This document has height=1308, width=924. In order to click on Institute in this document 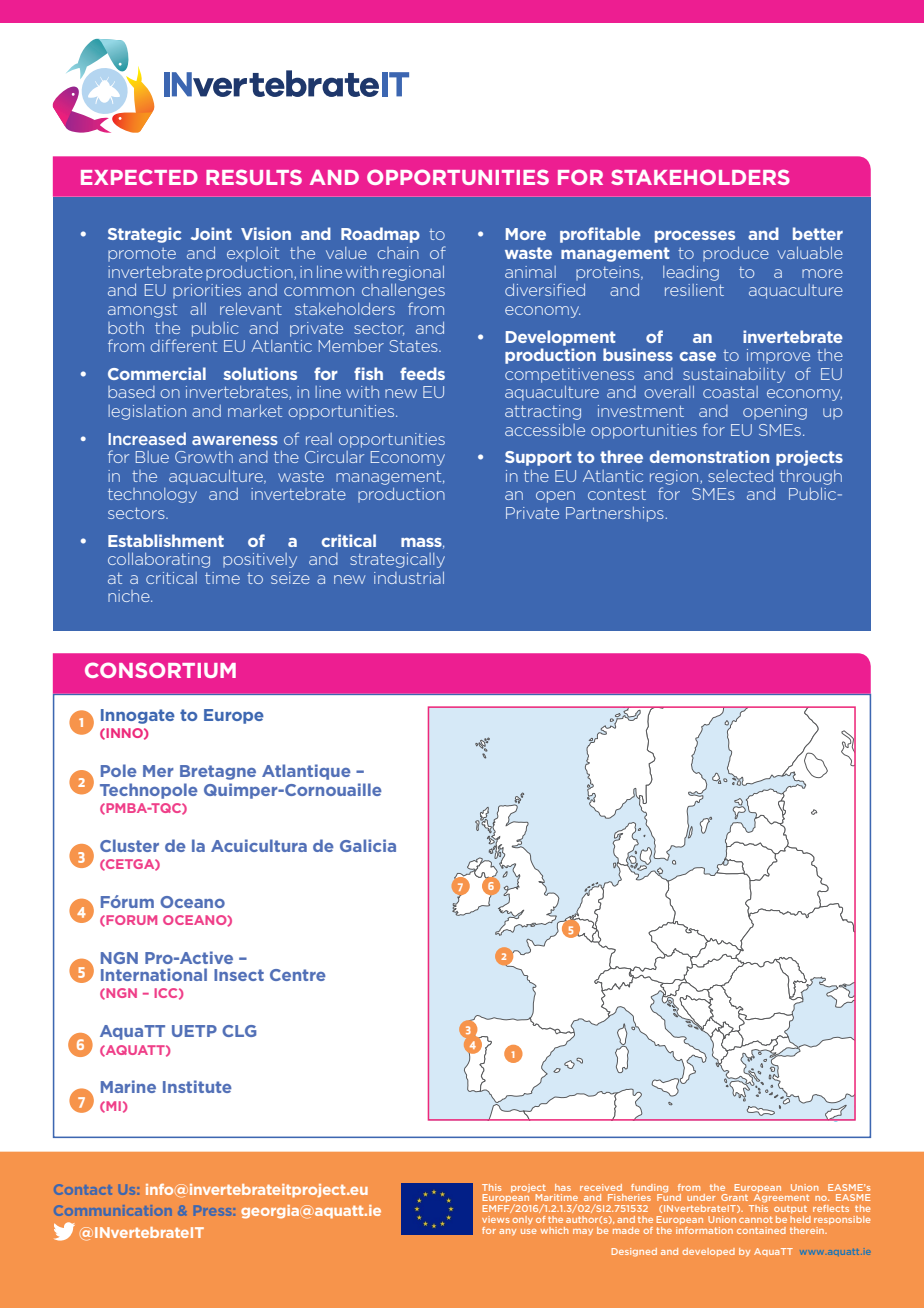, I will do `click(197, 1086)`.
